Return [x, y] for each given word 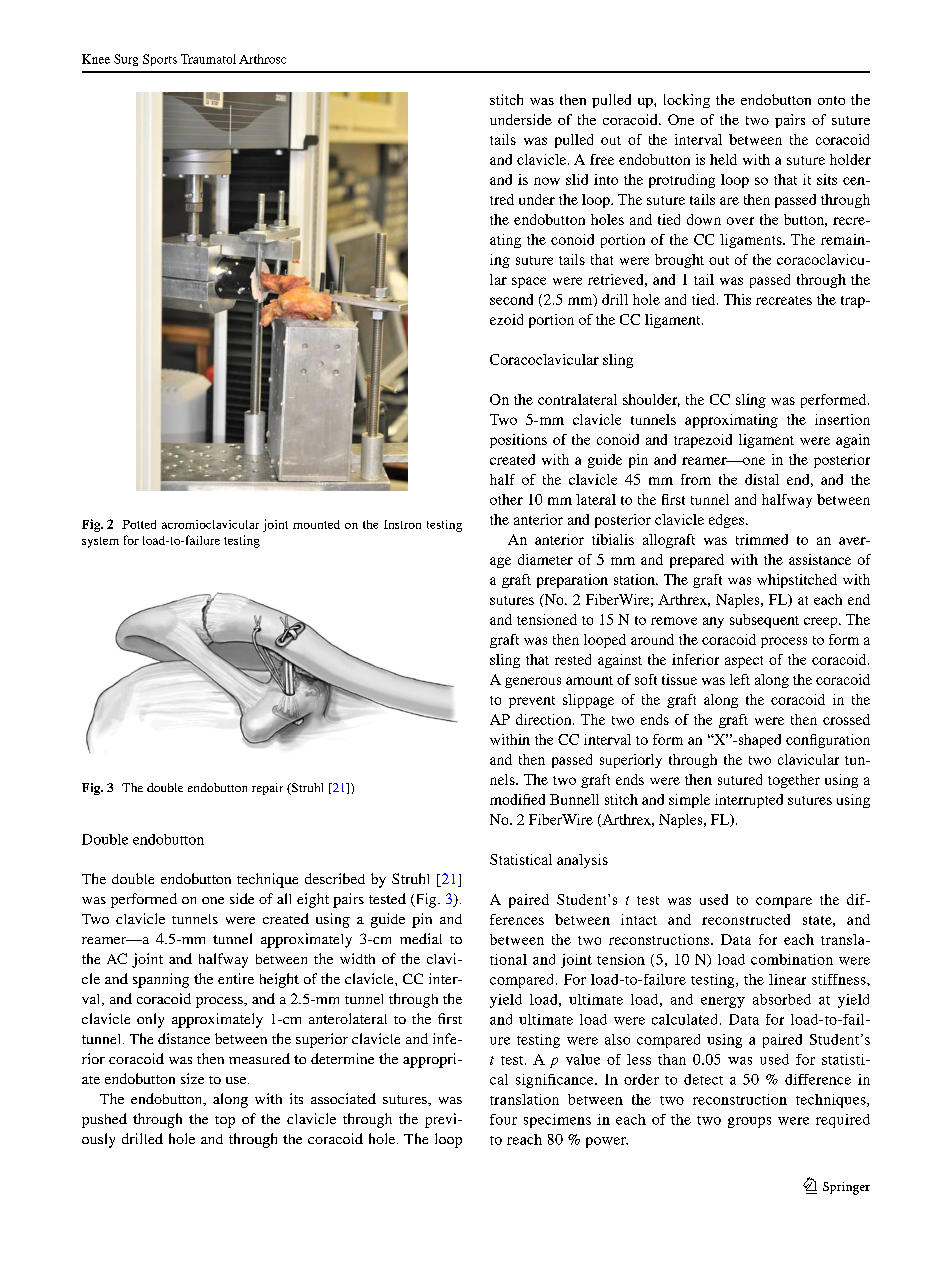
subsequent [764, 621]
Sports [160, 60]
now [547, 181]
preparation [572, 581]
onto [831, 100]
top [225, 1122]
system [100, 542]
